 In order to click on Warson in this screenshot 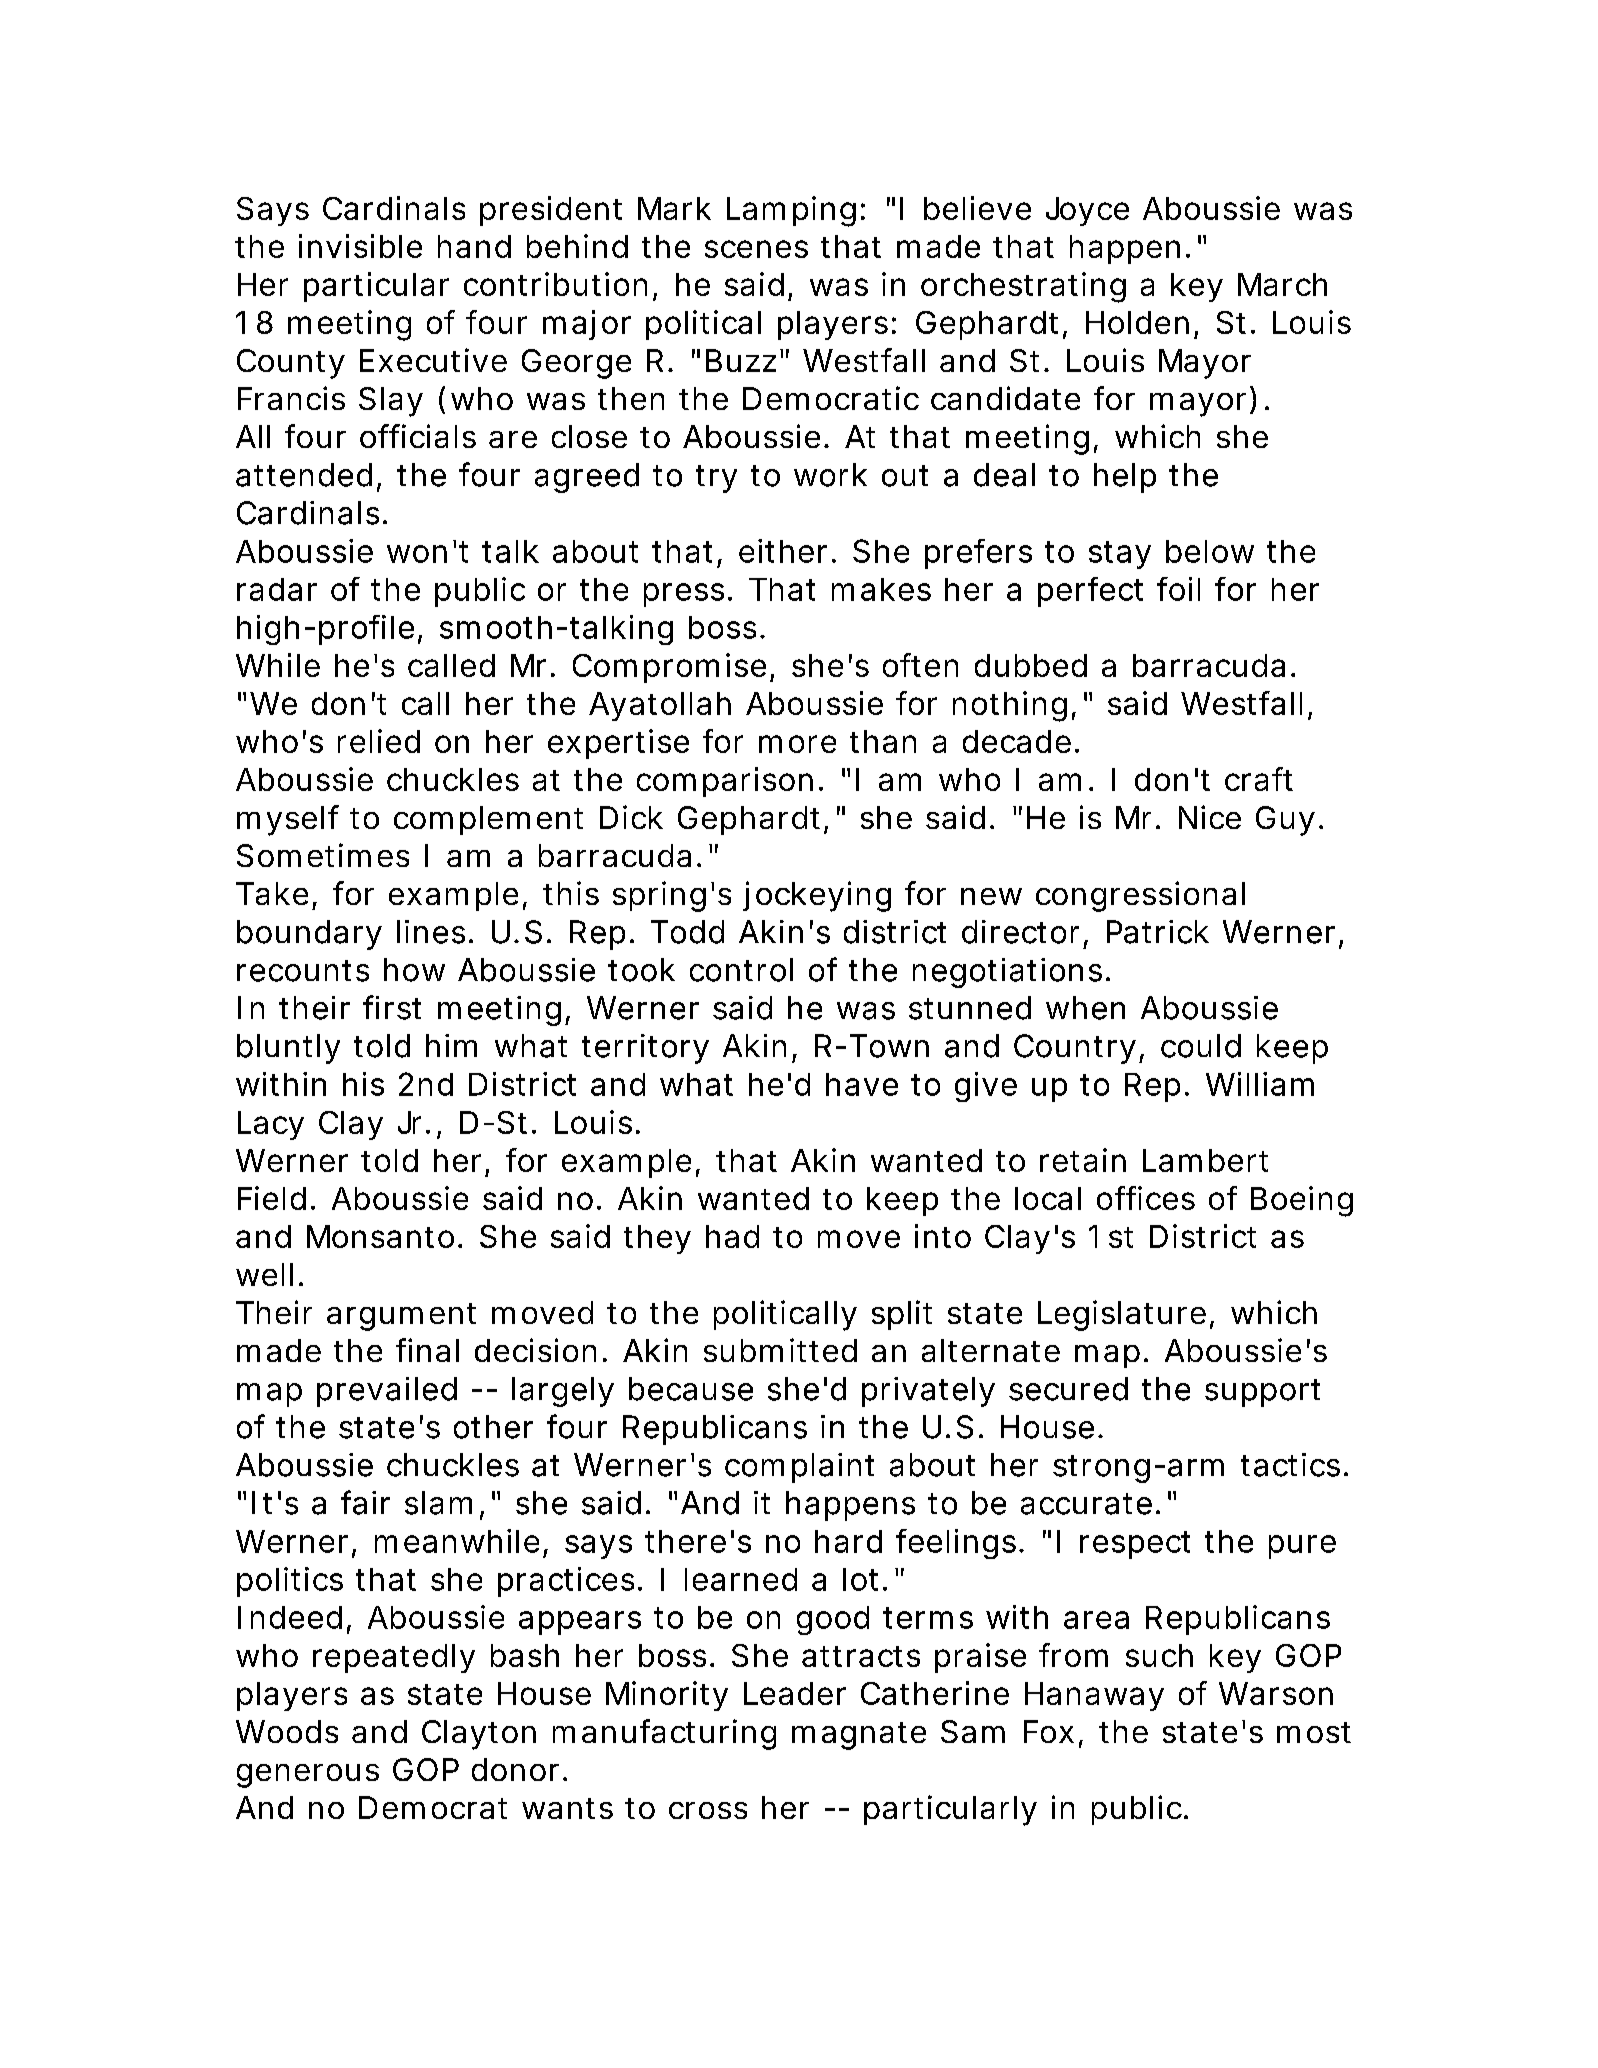, I will do `click(1276, 1693)`.
